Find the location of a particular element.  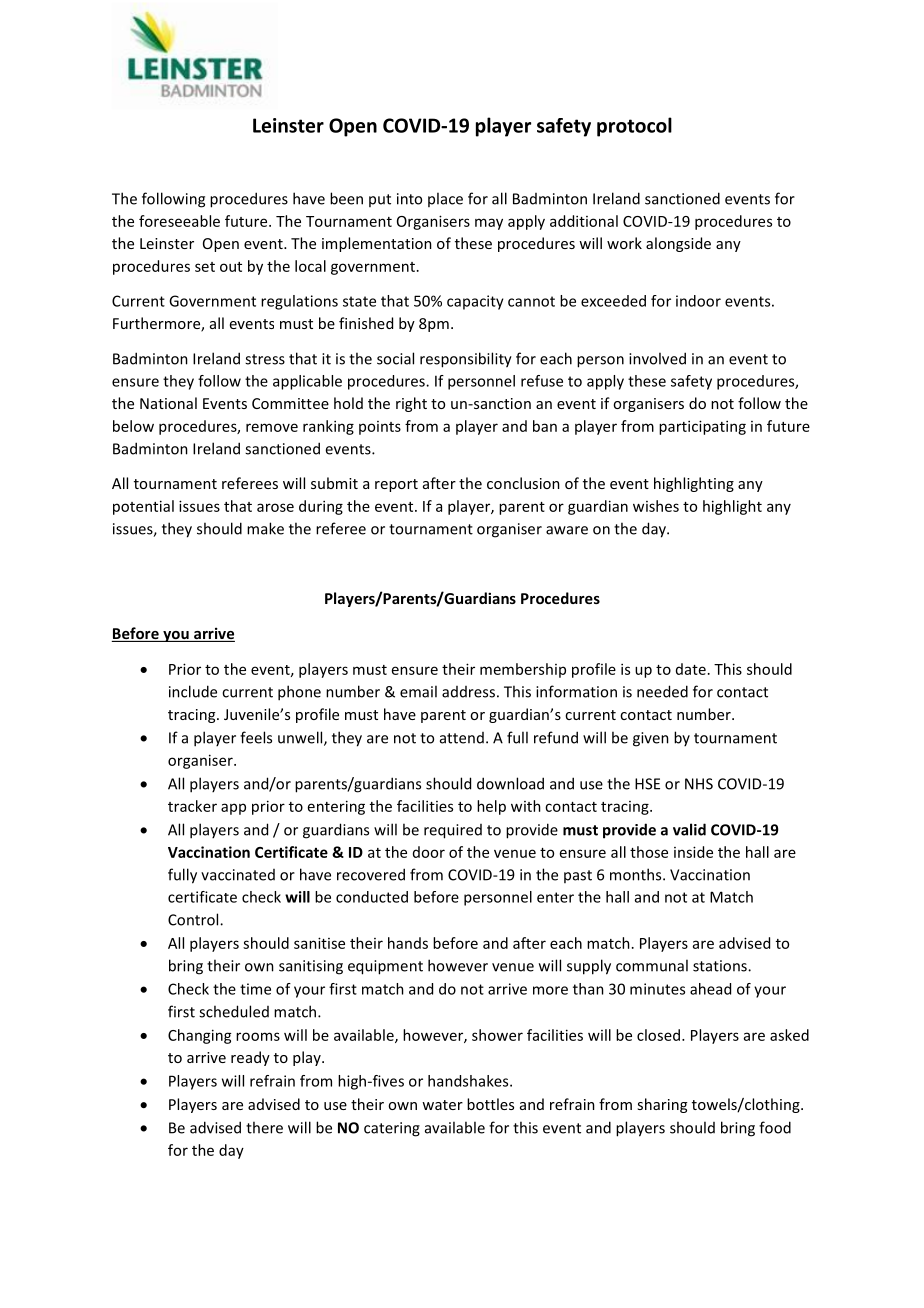

place is located at coordinates (445, 199).
